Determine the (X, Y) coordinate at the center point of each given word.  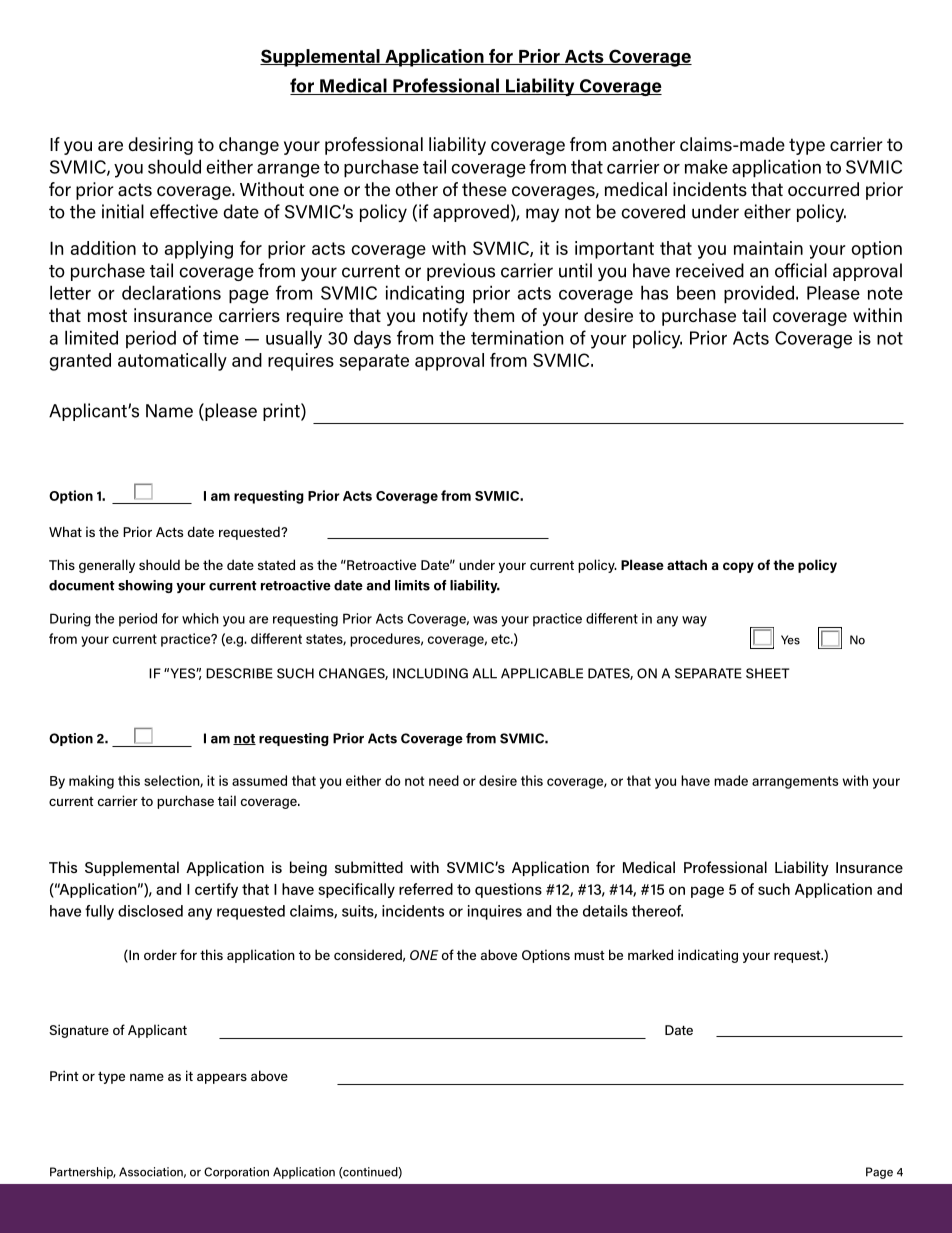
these (484, 189)
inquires (495, 912)
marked (650, 954)
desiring (160, 146)
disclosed (150, 911)
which (200, 618)
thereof (657, 911)
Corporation (236, 1173)
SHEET (768, 673)
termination (517, 337)
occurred (823, 189)
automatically (172, 362)
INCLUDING (430, 673)
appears (222, 1078)
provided (760, 294)
